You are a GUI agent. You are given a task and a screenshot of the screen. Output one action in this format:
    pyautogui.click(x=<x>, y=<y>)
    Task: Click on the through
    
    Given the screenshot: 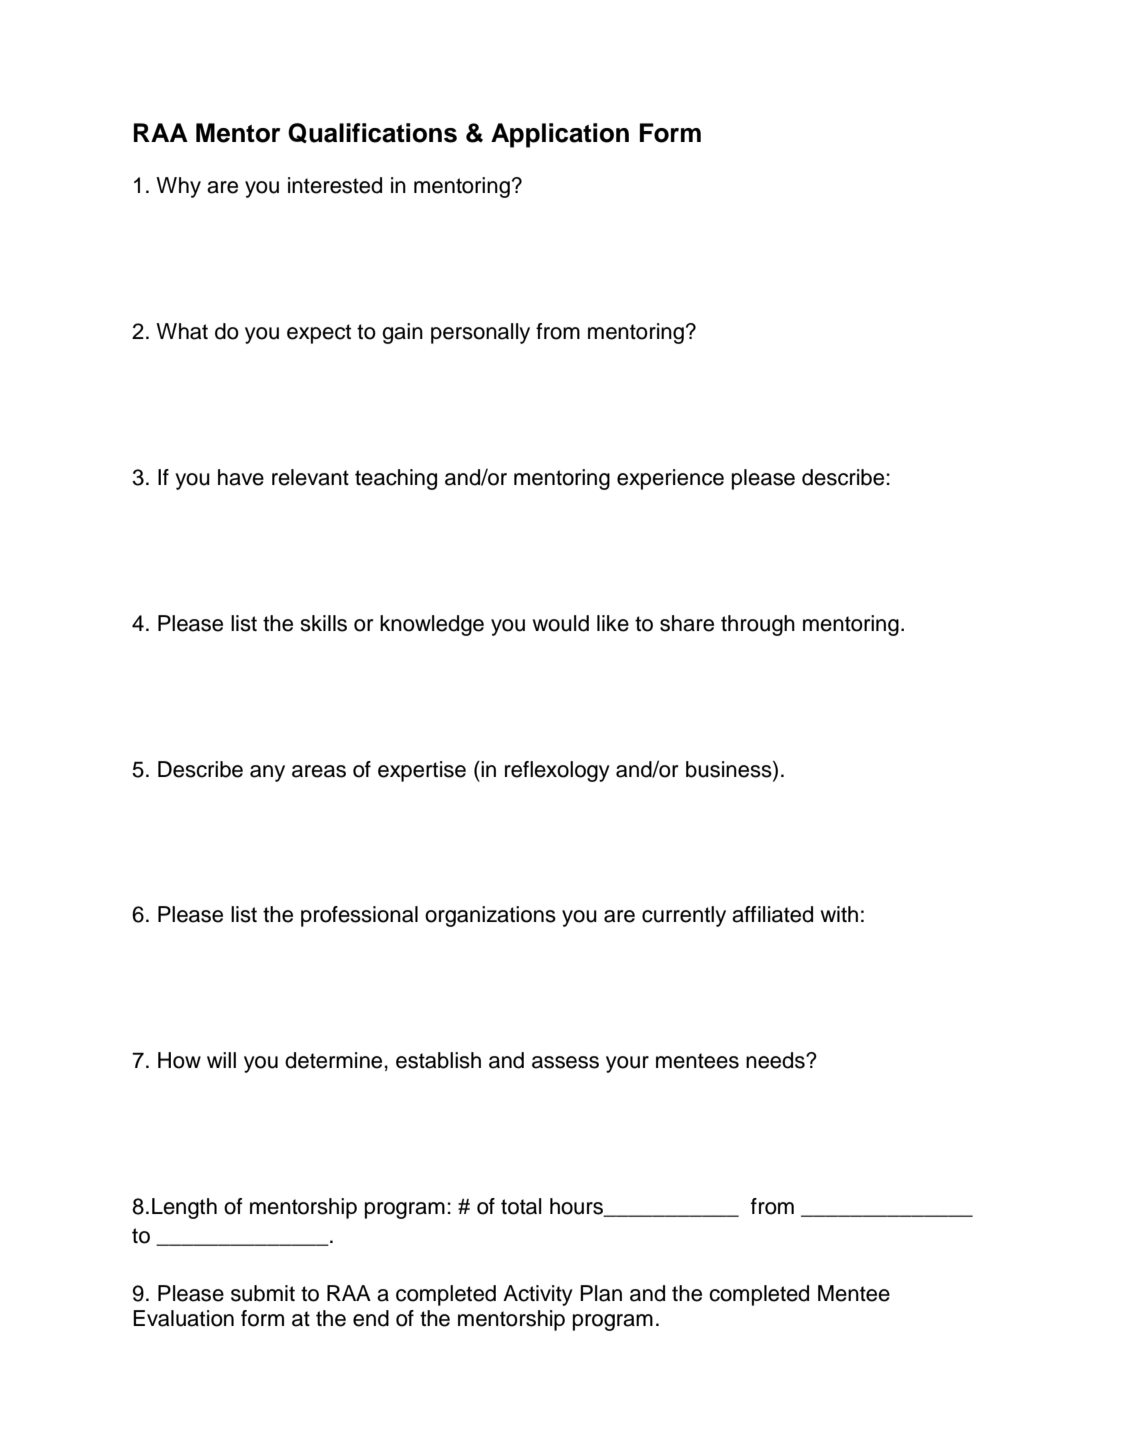 What is the action you would take?
    pyautogui.click(x=758, y=625)
